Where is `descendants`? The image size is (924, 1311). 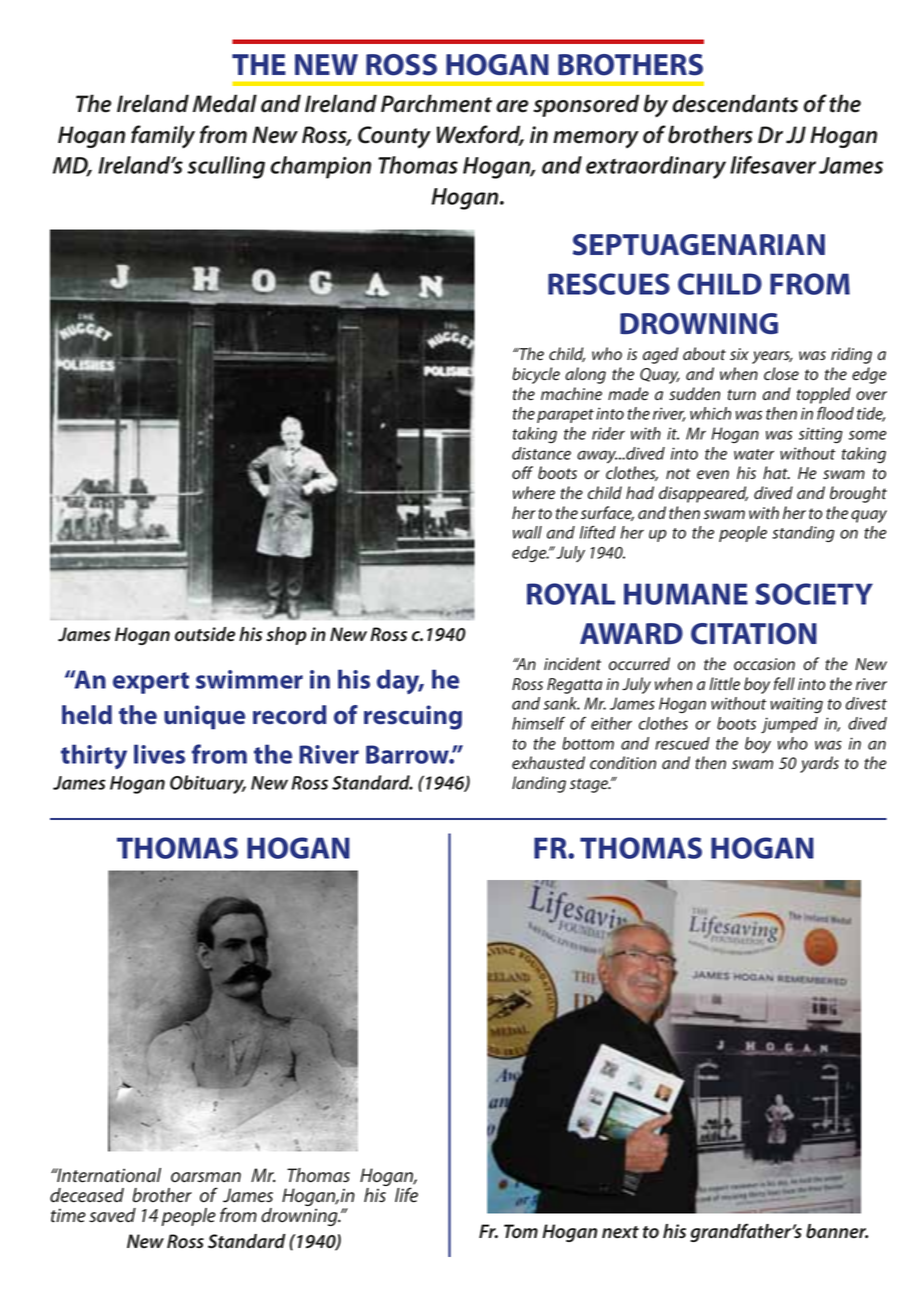
descendants is located at coordinates (735, 103).
